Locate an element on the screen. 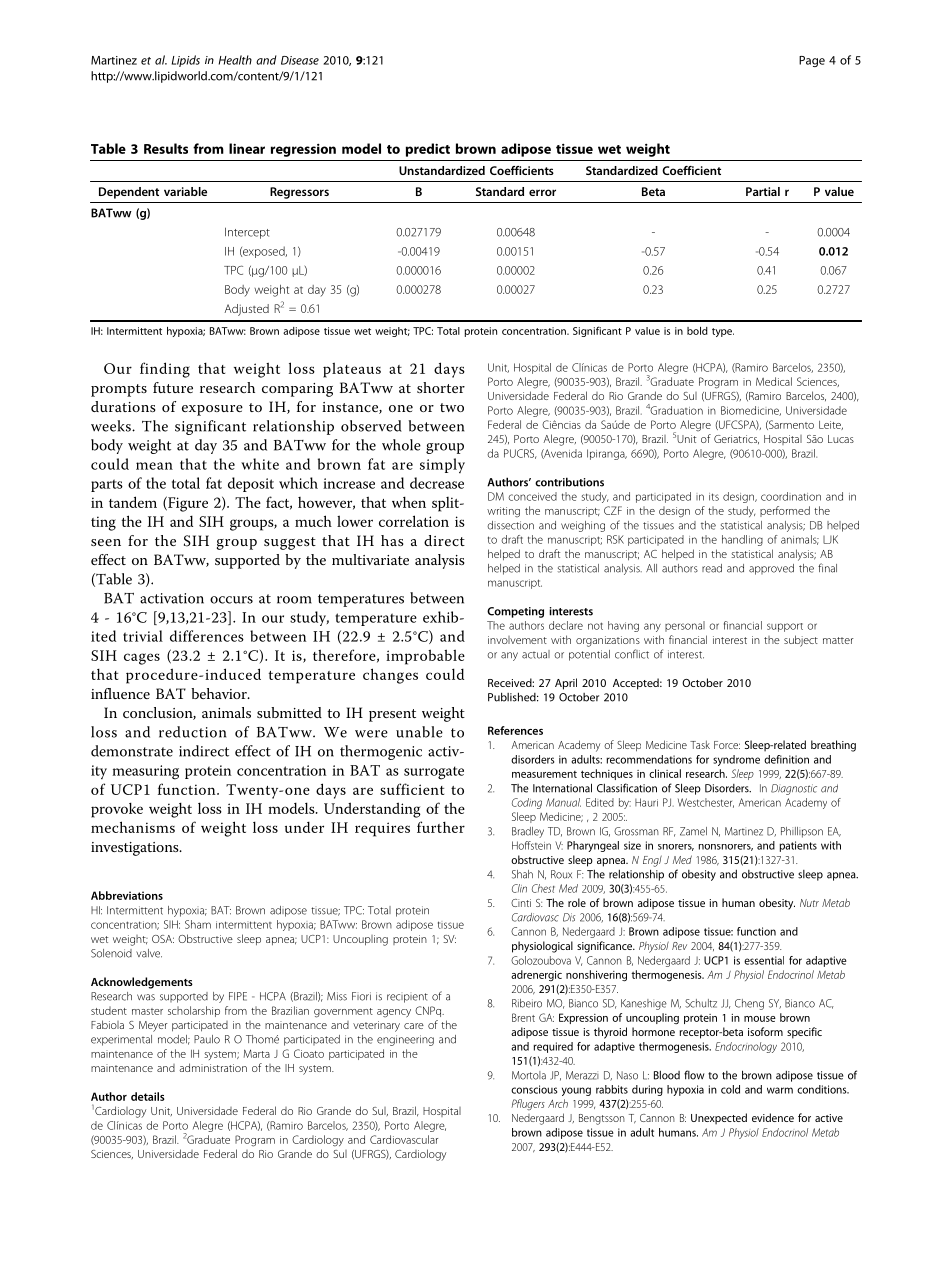  occurs is located at coordinates (231, 600).
